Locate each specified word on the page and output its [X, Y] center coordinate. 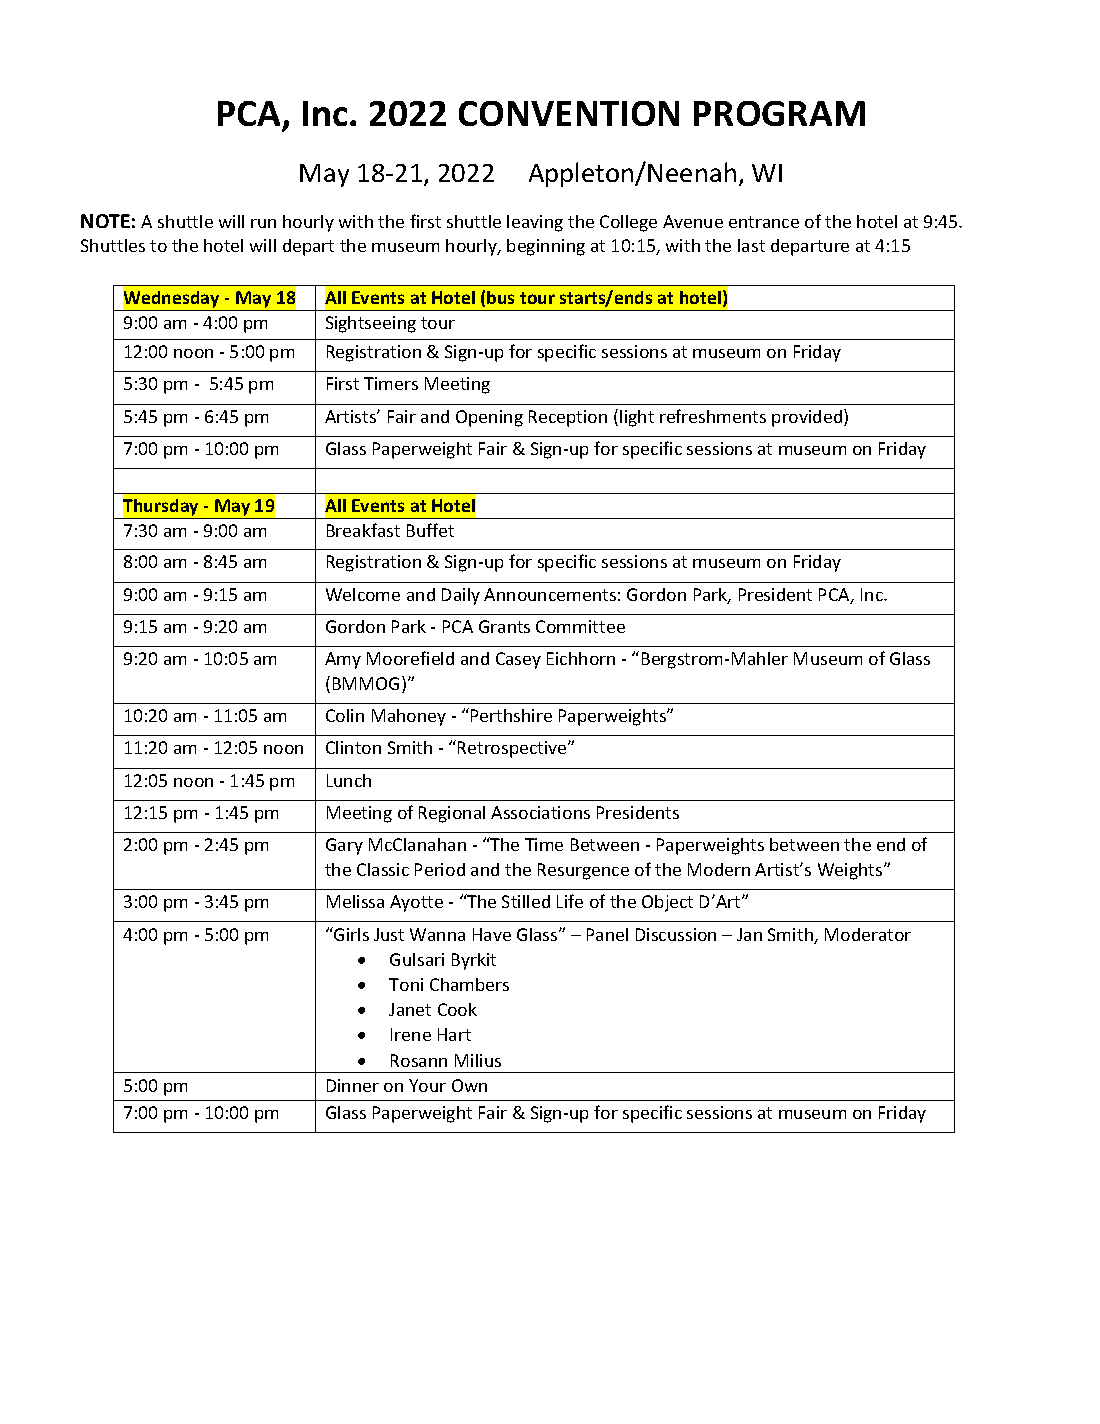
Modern [719, 869]
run [263, 223]
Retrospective [513, 749]
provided [808, 418]
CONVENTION [569, 113]
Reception [568, 418]
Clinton [353, 747]
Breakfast [363, 530]
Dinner [353, 1085]
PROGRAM [779, 113]
